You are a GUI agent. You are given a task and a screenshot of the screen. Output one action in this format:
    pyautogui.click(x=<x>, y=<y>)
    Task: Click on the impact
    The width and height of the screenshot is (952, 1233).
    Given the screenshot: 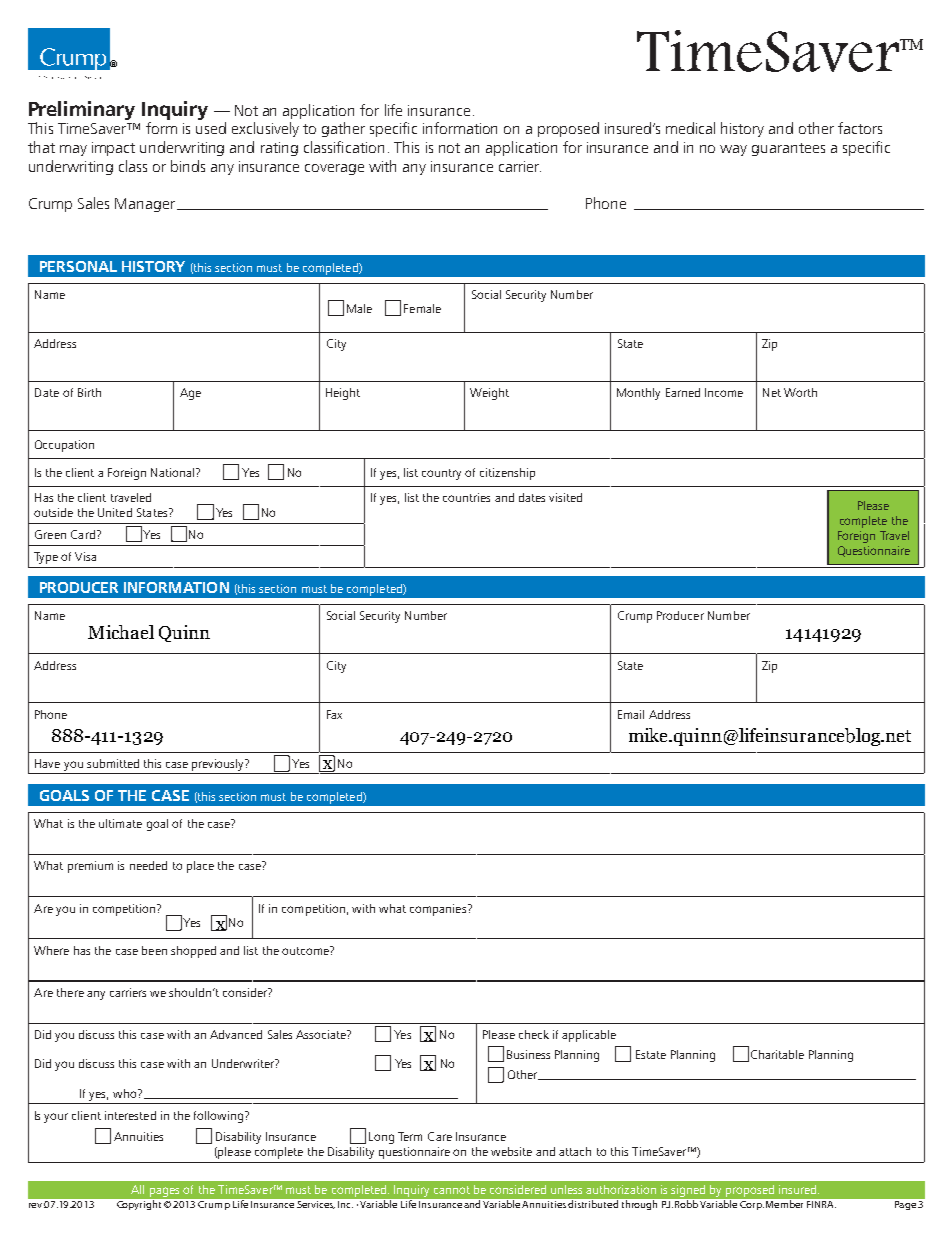 What is the action you would take?
    pyautogui.click(x=113, y=149)
